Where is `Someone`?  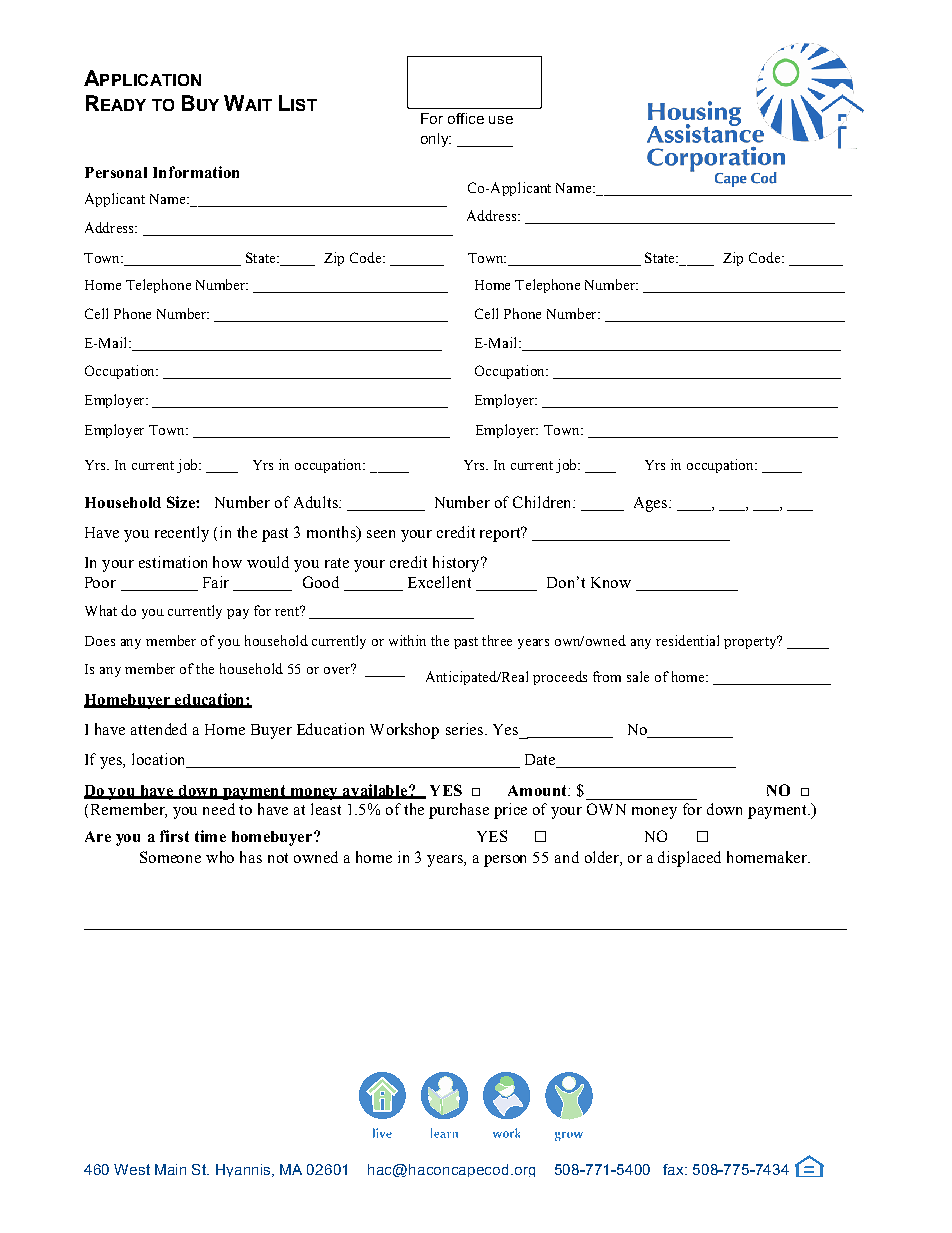
Someone is located at coordinates (170, 857).
